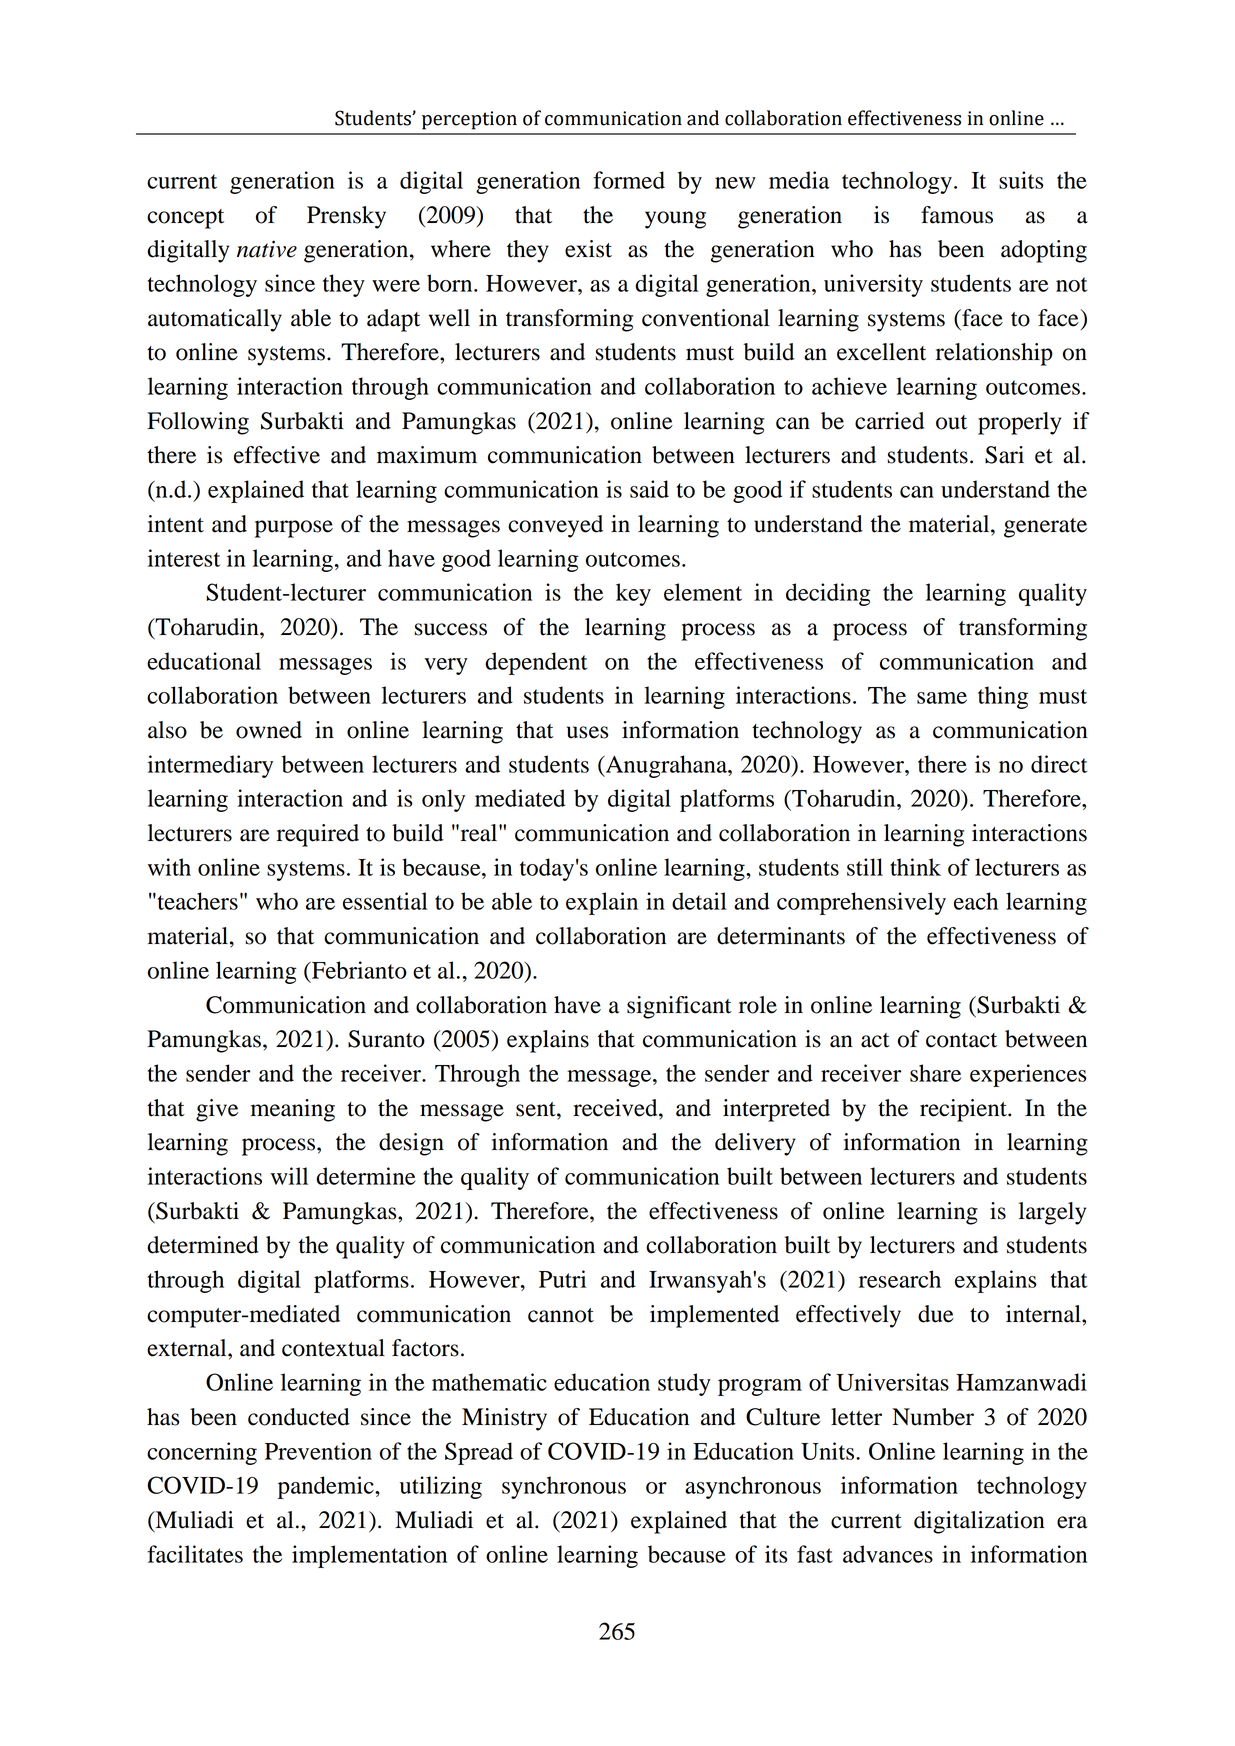 This page has height=1746, width=1235. Describe the element at coordinates (629, 180) in the page. I see `formed` at that location.
